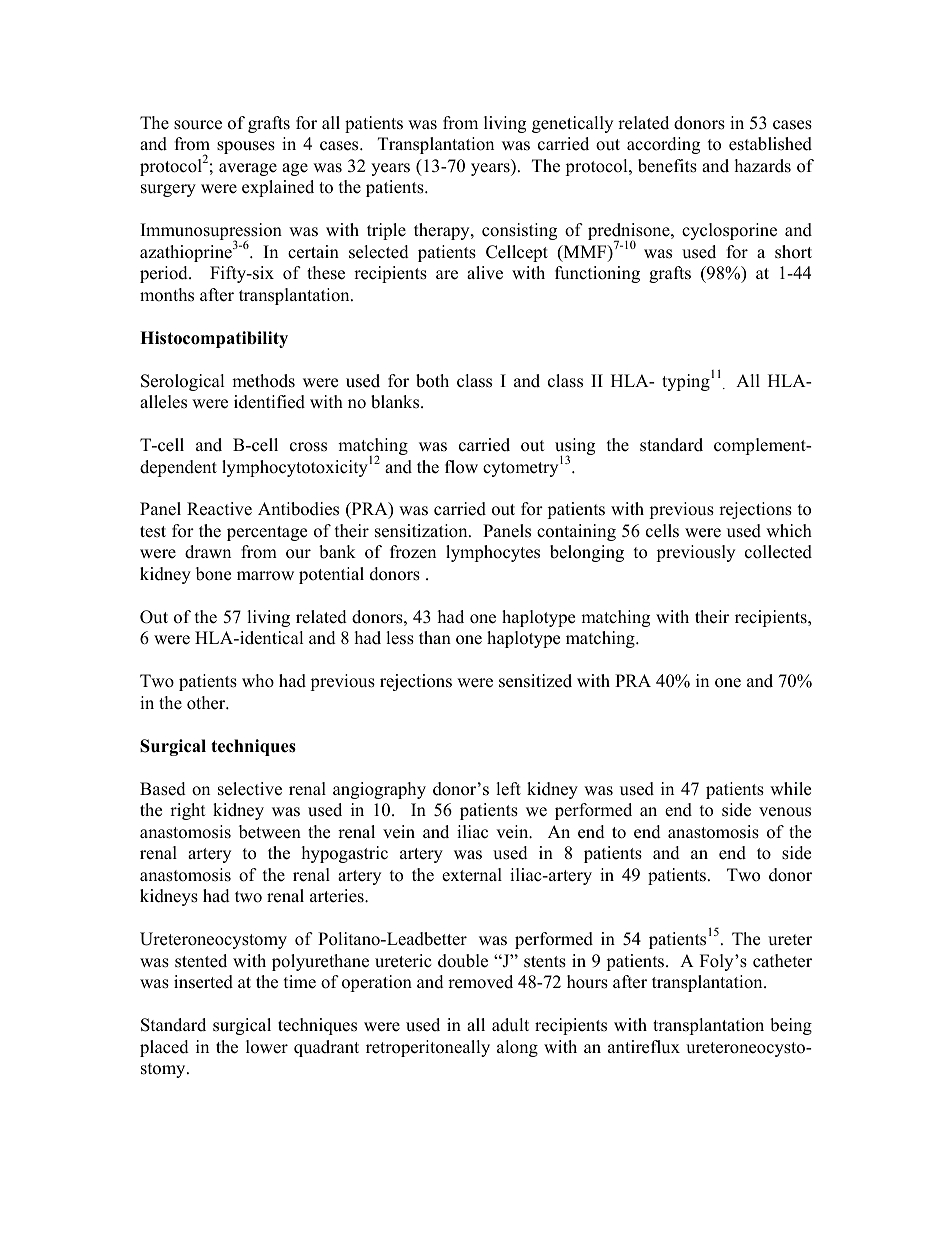 Image resolution: width=952 pixels, height=1233 pixels. Describe the element at coordinates (791, 1026) in the page. I see `being` at that location.
